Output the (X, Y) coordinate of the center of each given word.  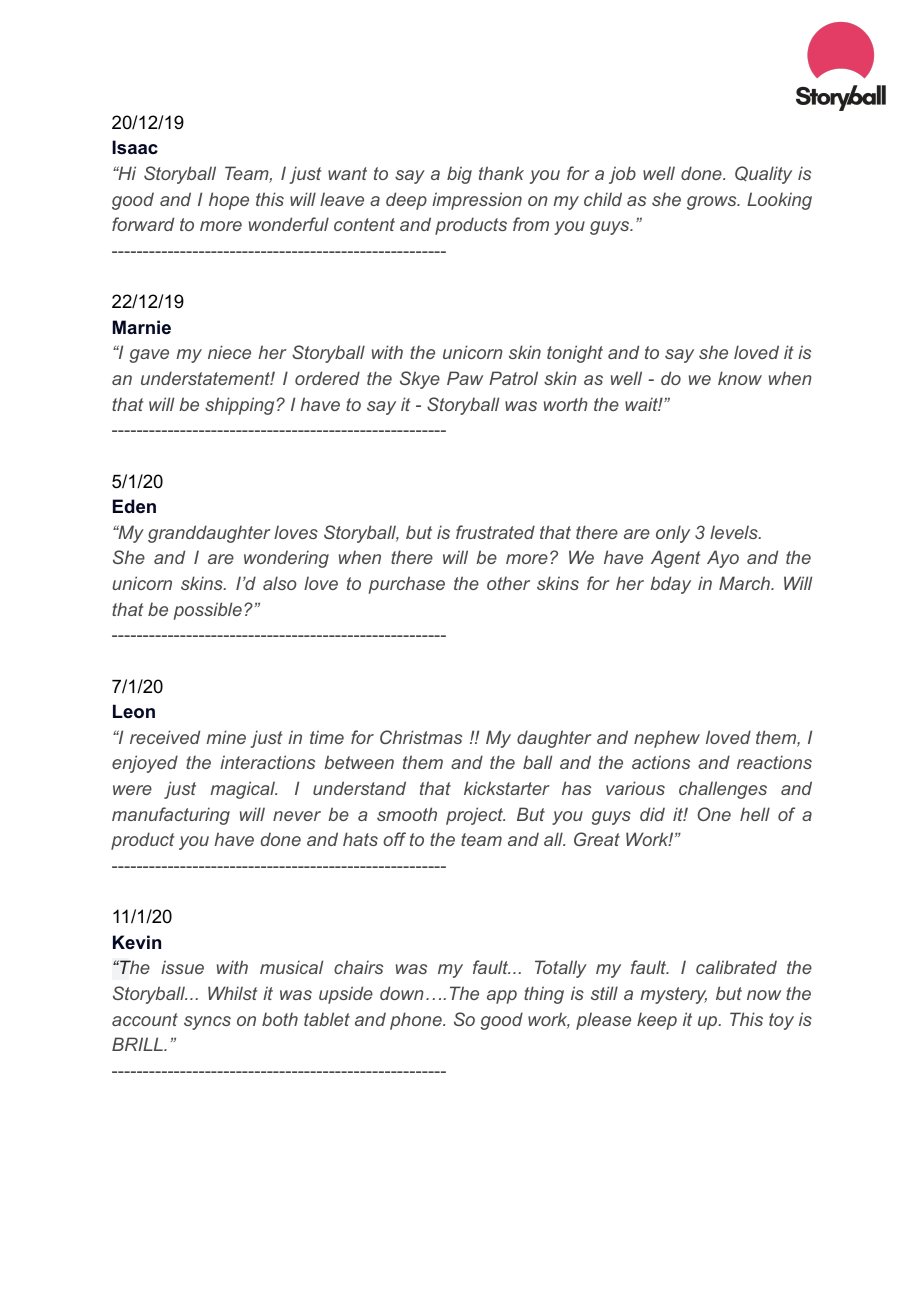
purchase (407, 585)
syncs (207, 1023)
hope (229, 201)
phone (417, 1021)
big (459, 175)
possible (208, 611)
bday (670, 585)
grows (713, 203)
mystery (673, 995)
